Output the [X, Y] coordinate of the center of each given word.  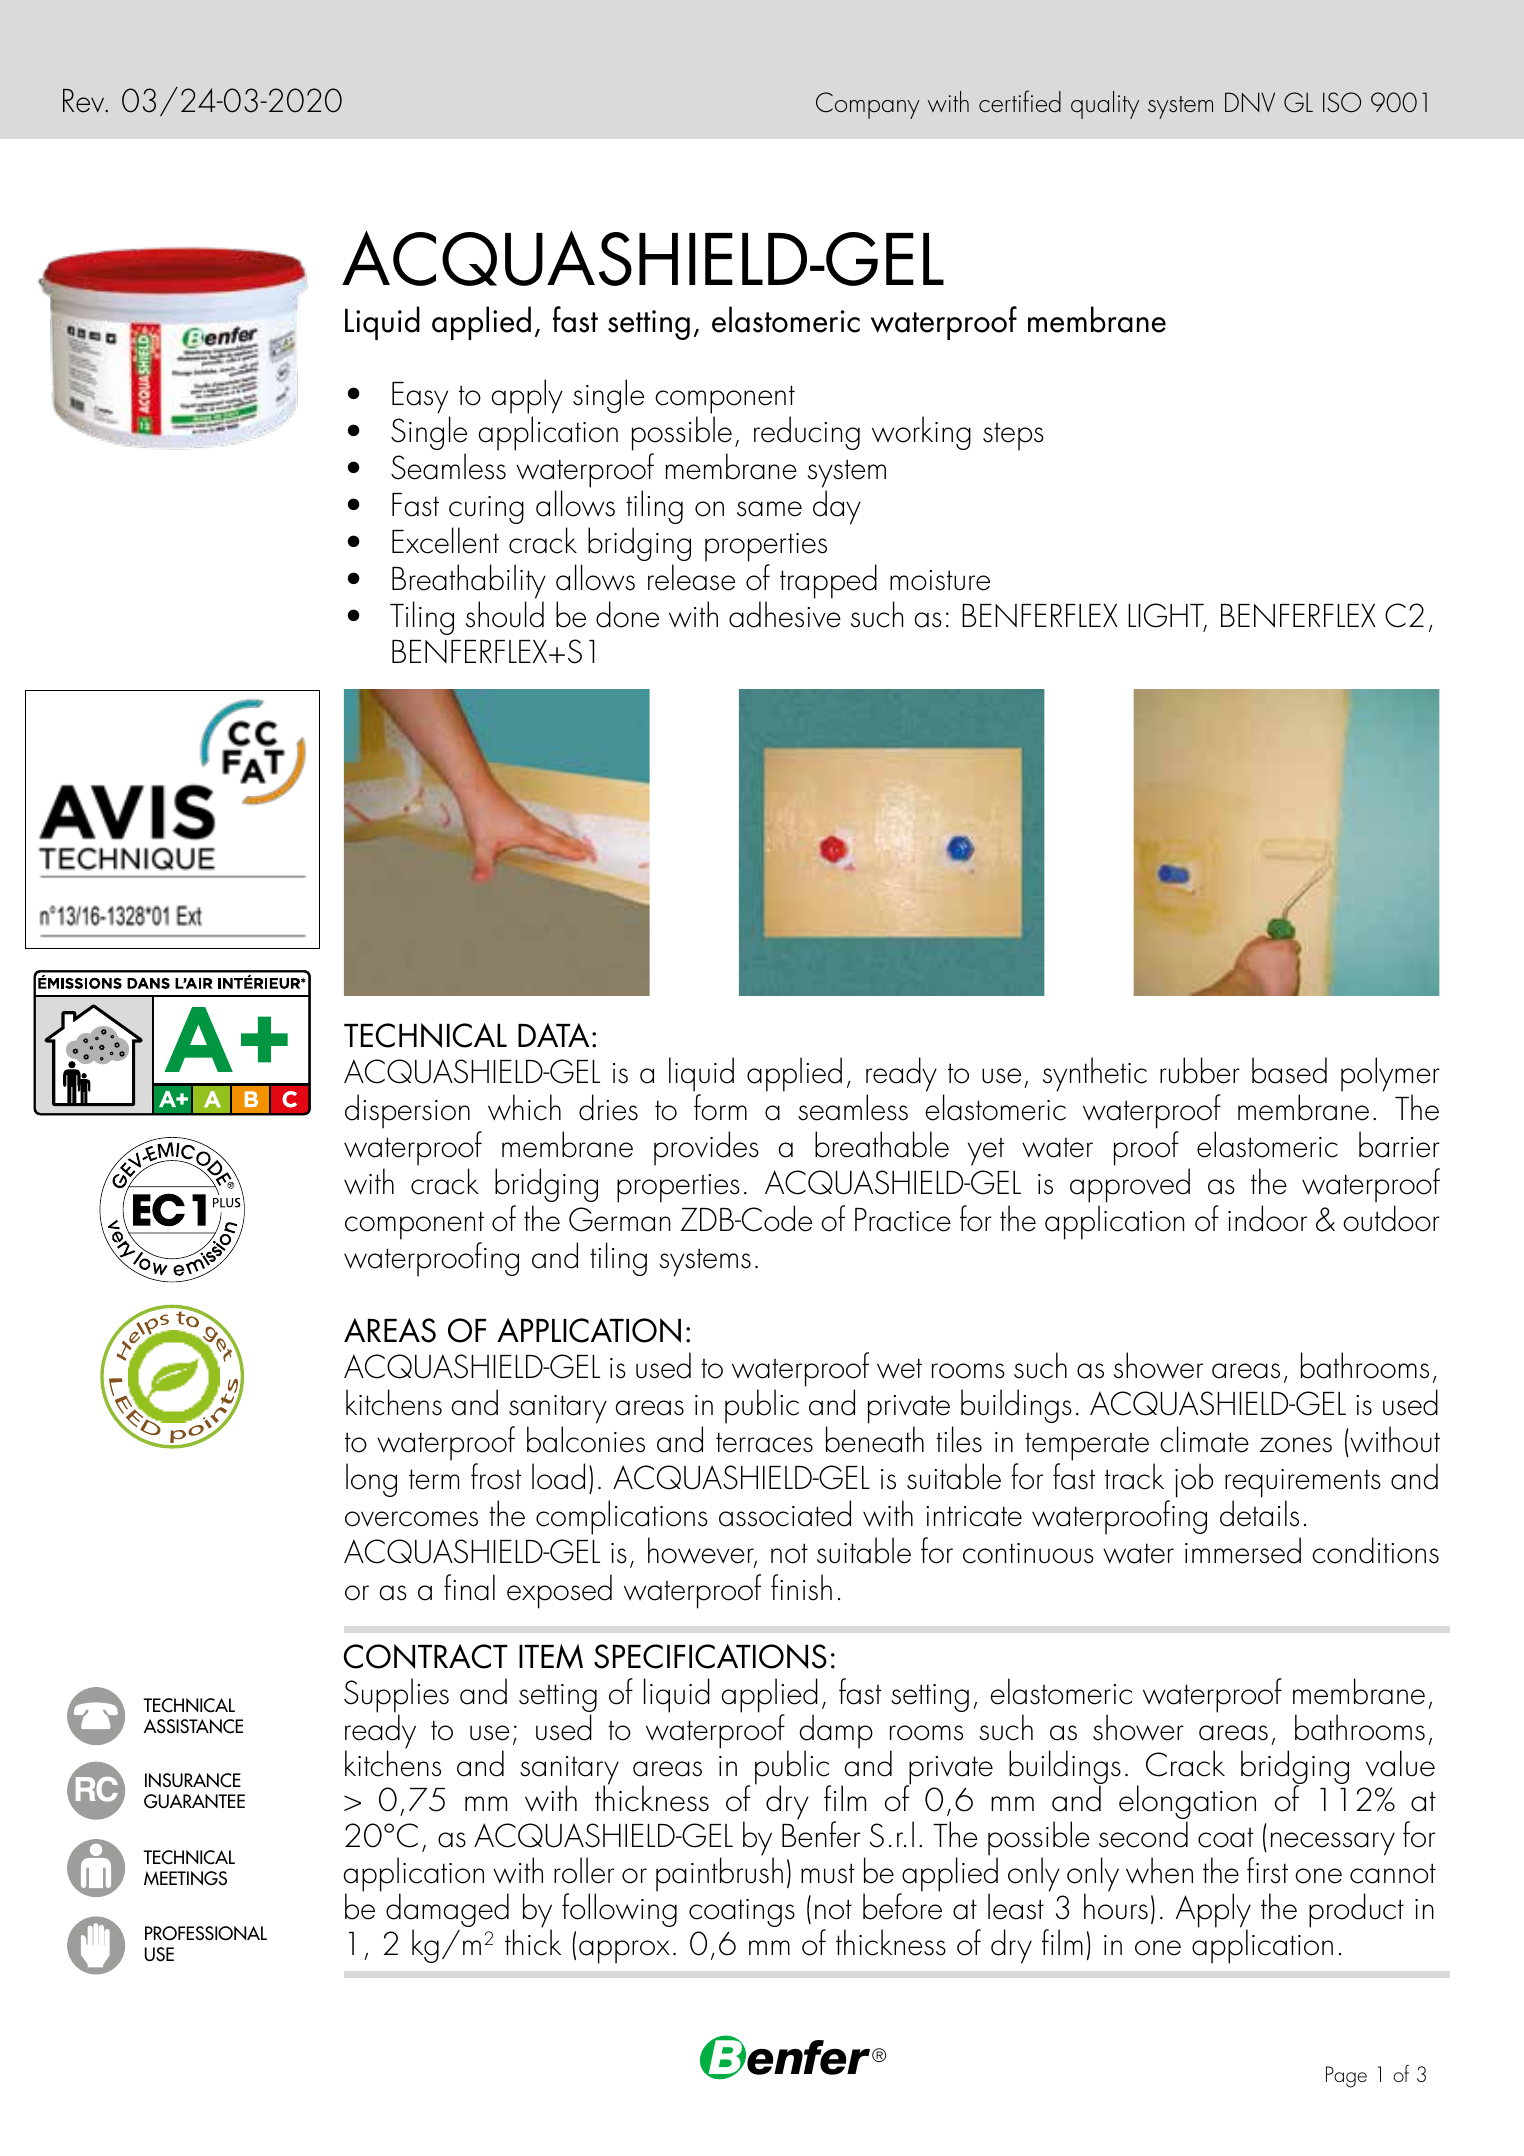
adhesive [785, 614]
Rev [85, 101]
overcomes [411, 1519]
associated [785, 1513]
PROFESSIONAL [206, 1933]
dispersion [407, 1111]
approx [624, 1952]
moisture [940, 580]
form [720, 1107]
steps [1013, 437]
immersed [1243, 1550]
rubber [1200, 1070]
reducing [807, 433]
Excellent [445, 540]
